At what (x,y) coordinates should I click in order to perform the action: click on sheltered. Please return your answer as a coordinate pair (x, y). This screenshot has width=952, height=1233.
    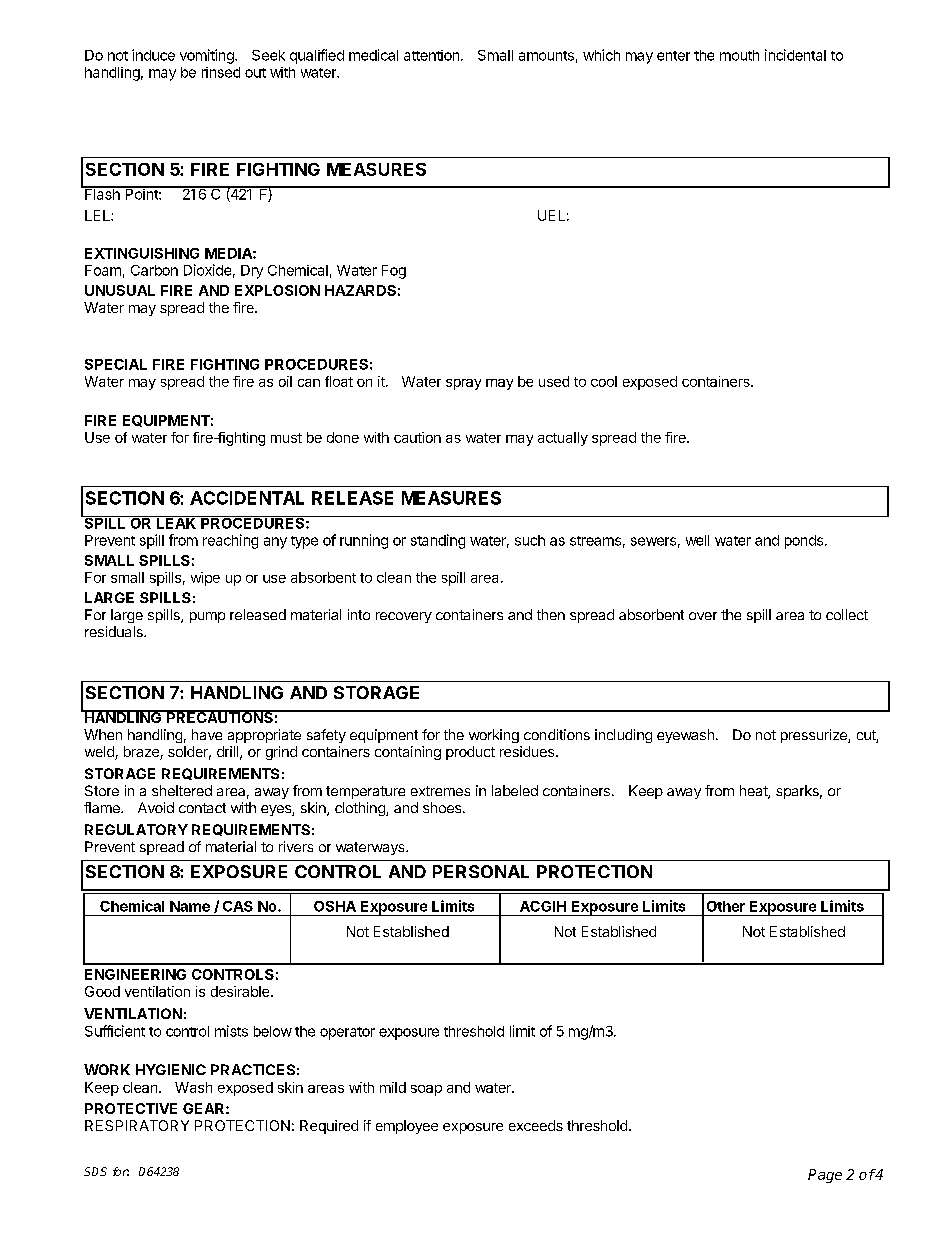
    Looking at the image, I should click on (182, 790).
